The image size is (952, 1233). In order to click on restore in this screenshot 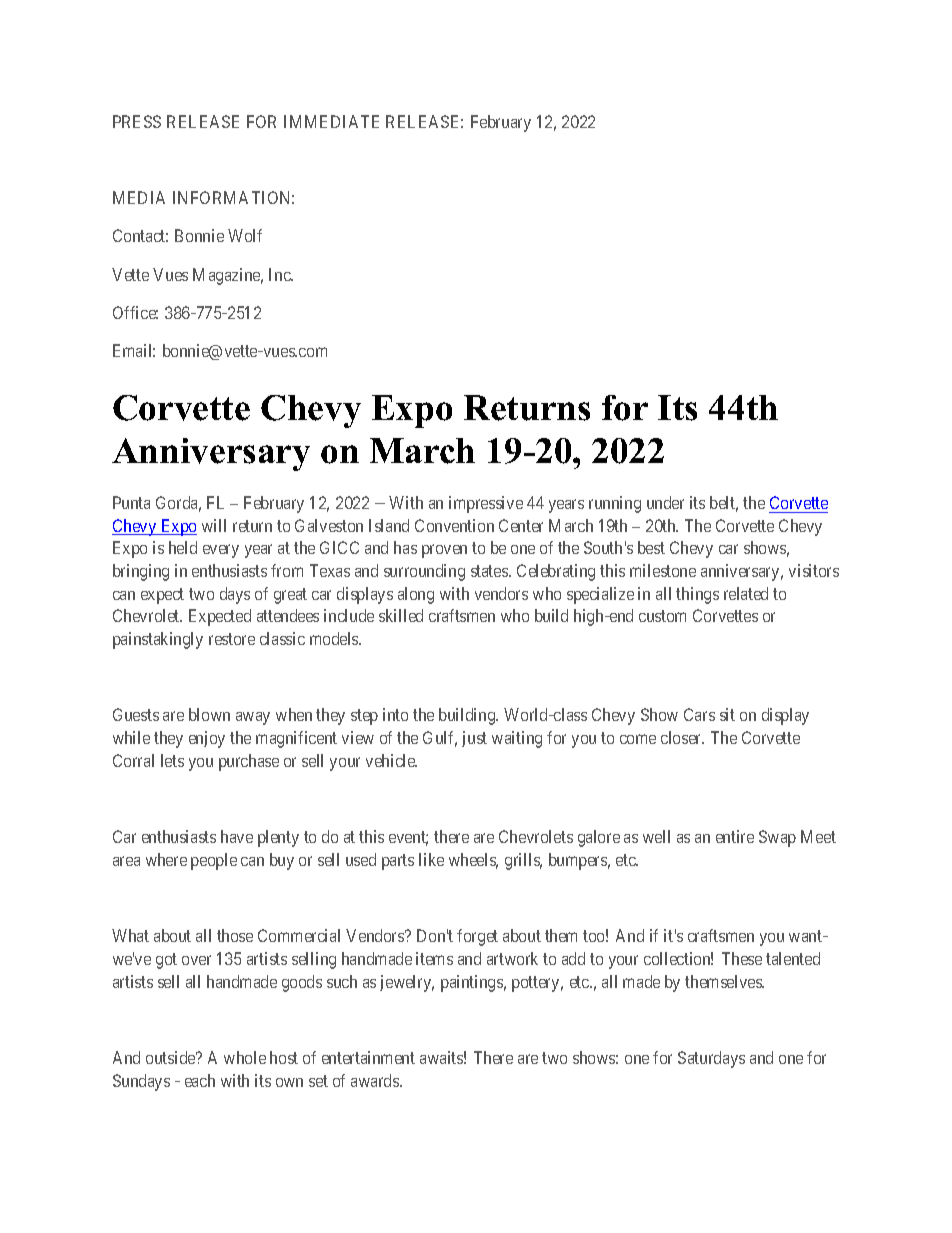, I will do `click(232, 639)`.
